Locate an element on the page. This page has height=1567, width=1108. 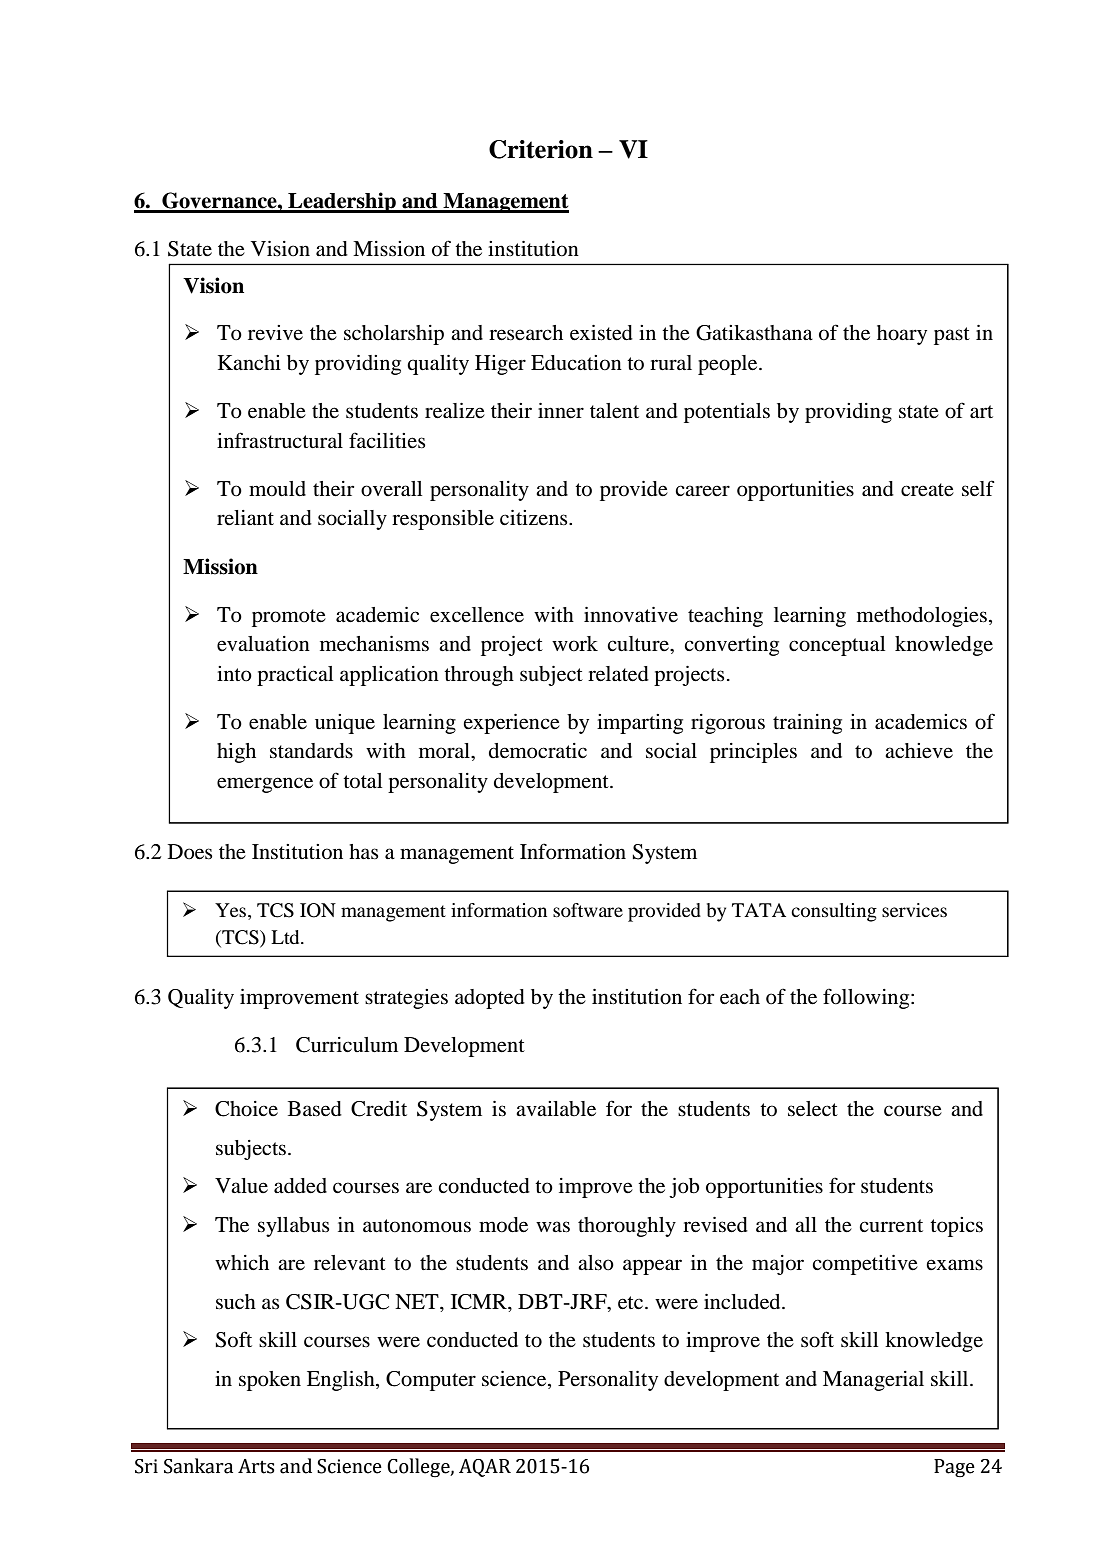
Arts is located at coordinates (256, 1466).
